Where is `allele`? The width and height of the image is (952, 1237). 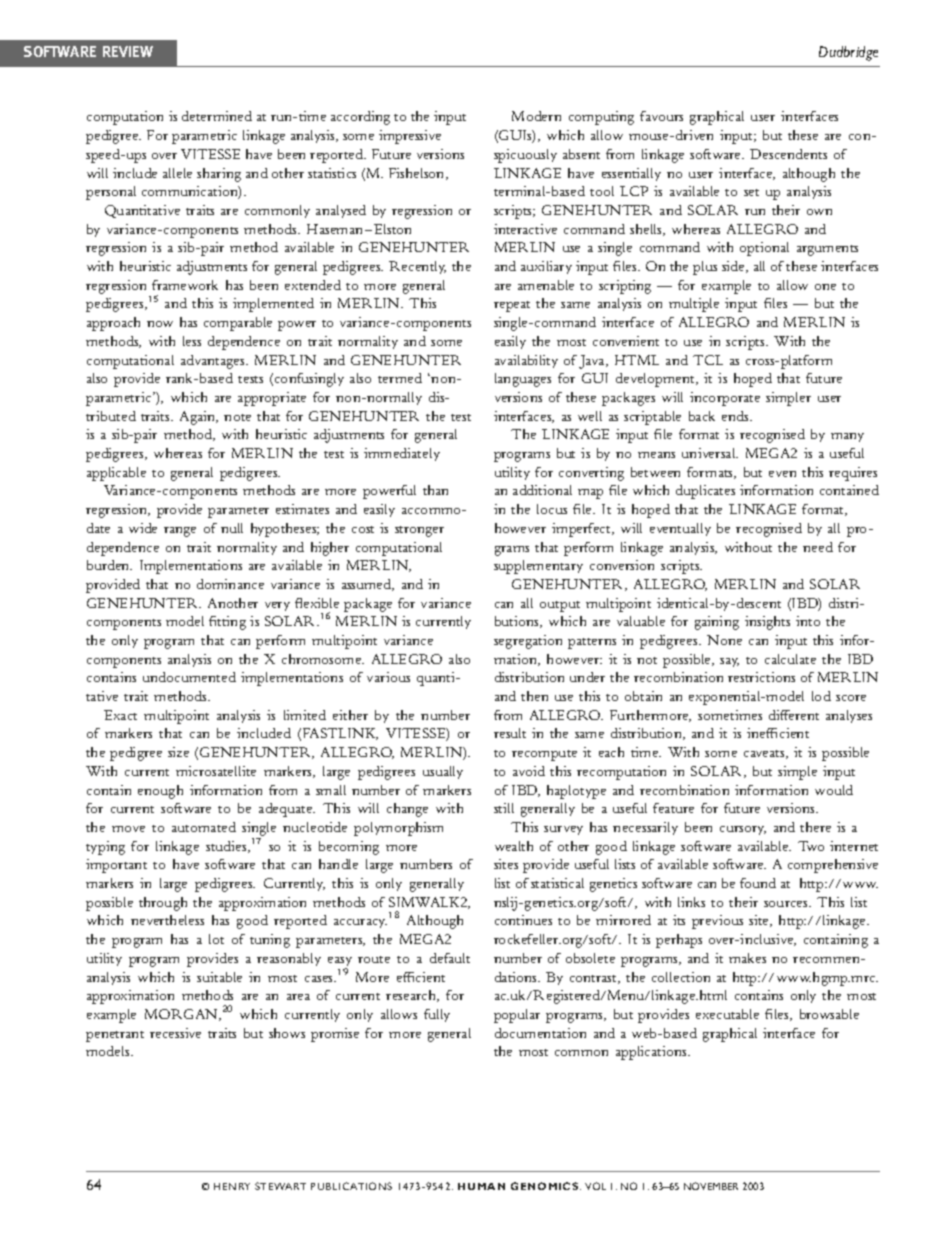 allele is located at coordinates (177, 173).
